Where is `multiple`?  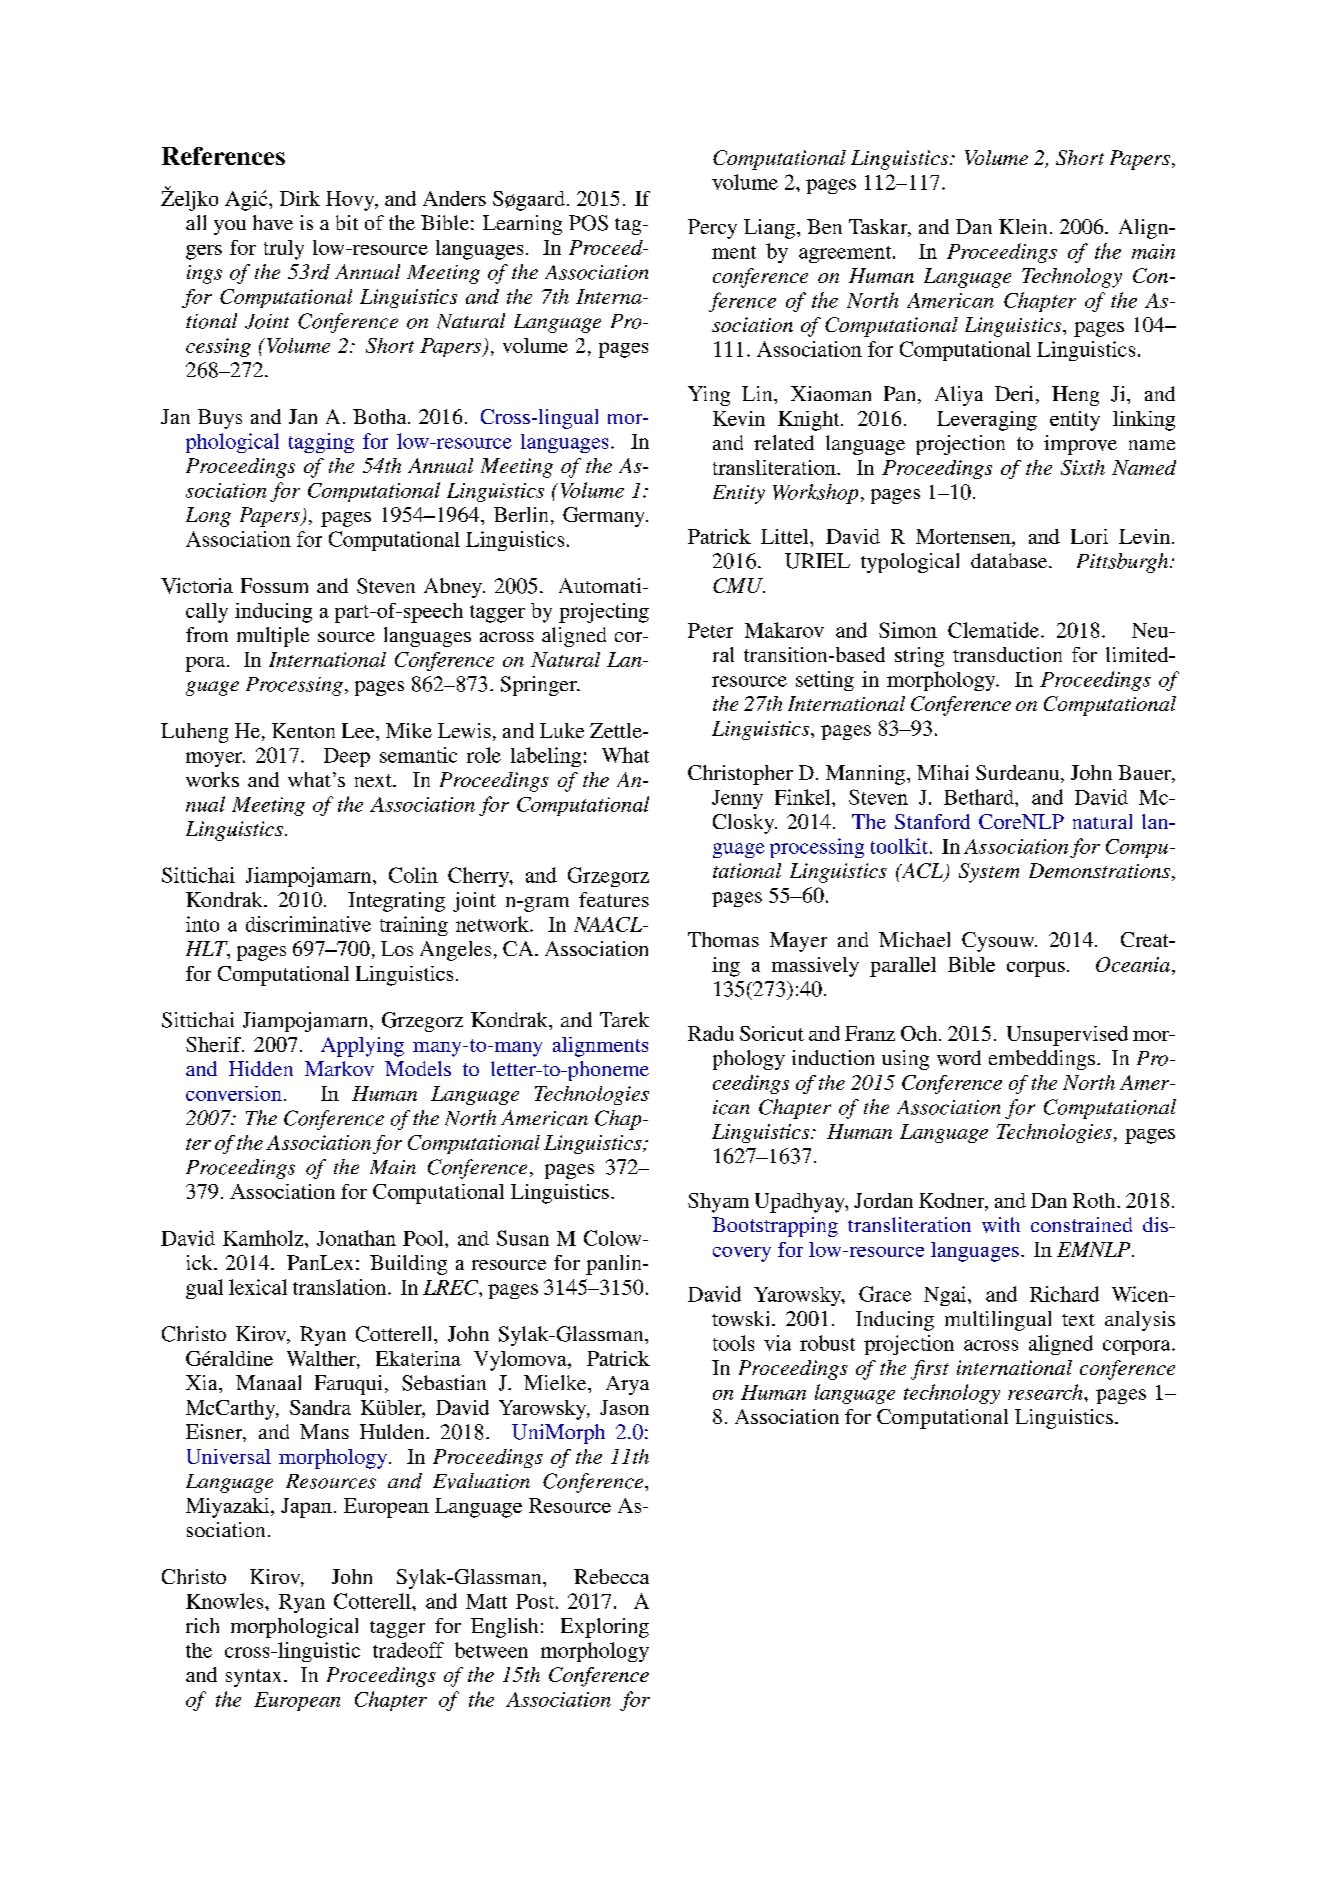
multiple is located at coordinates (273, 637).
